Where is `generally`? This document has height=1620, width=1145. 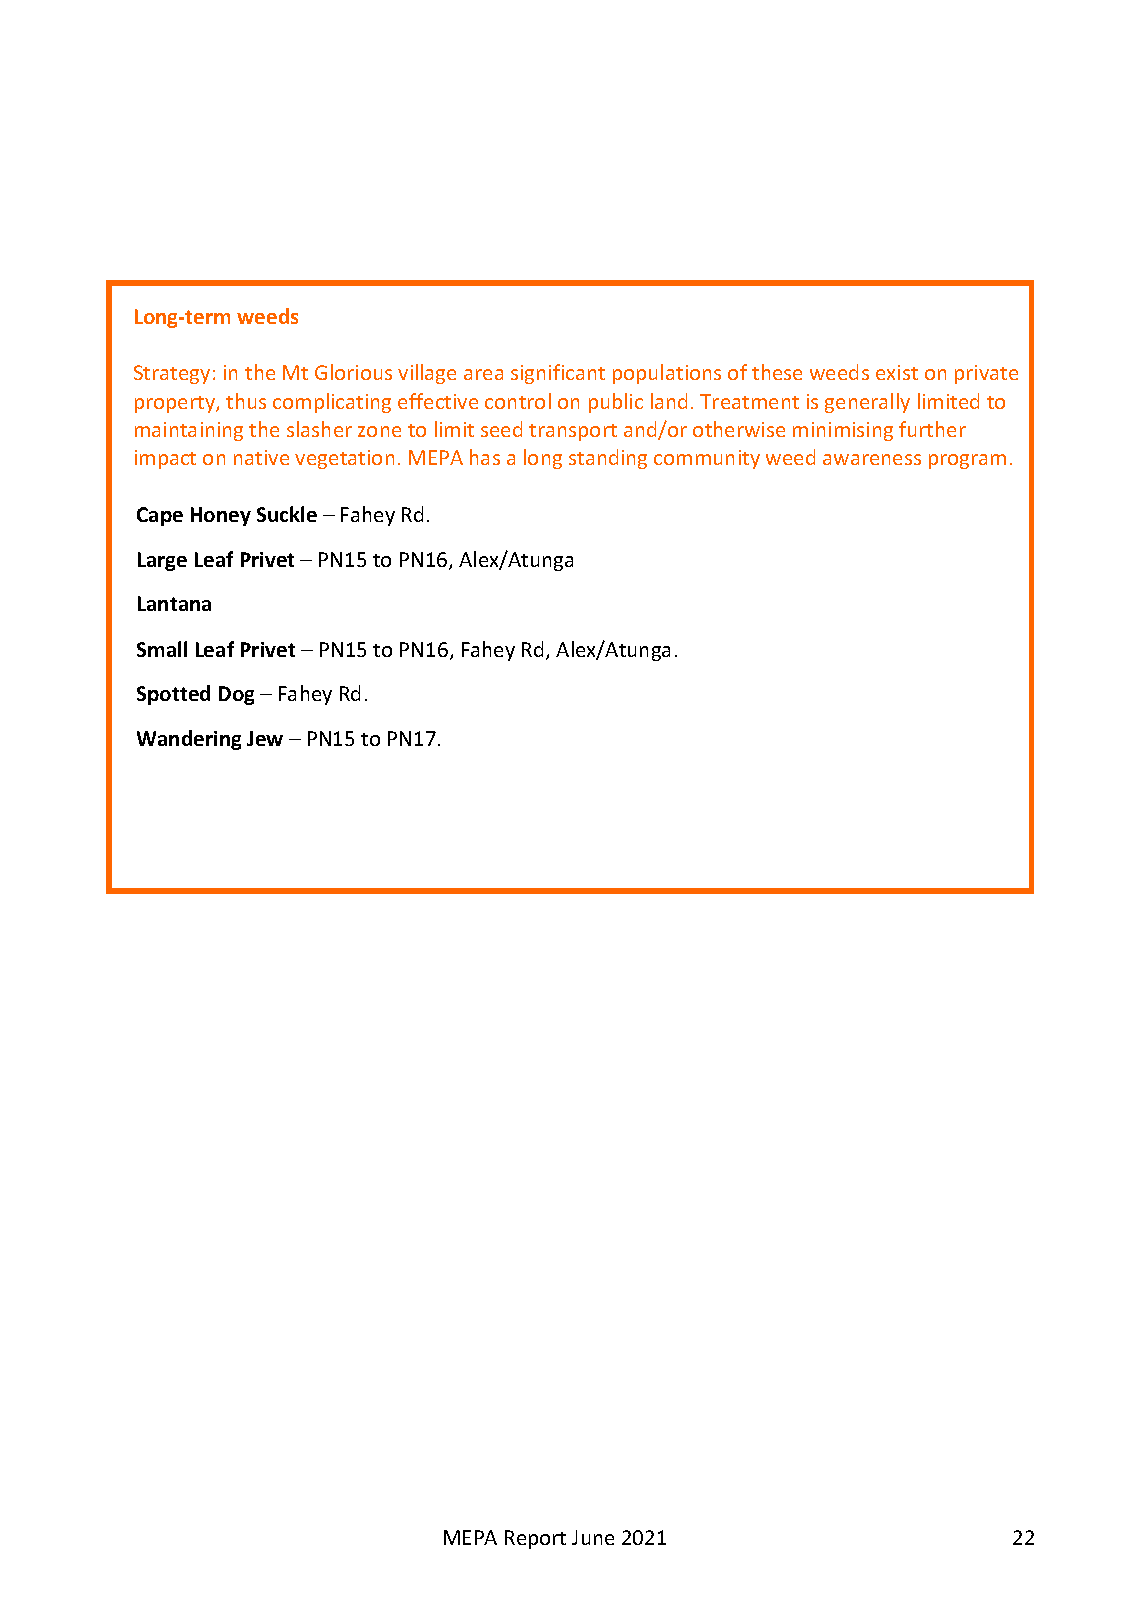
generally is located at coordinates (867, 403).
